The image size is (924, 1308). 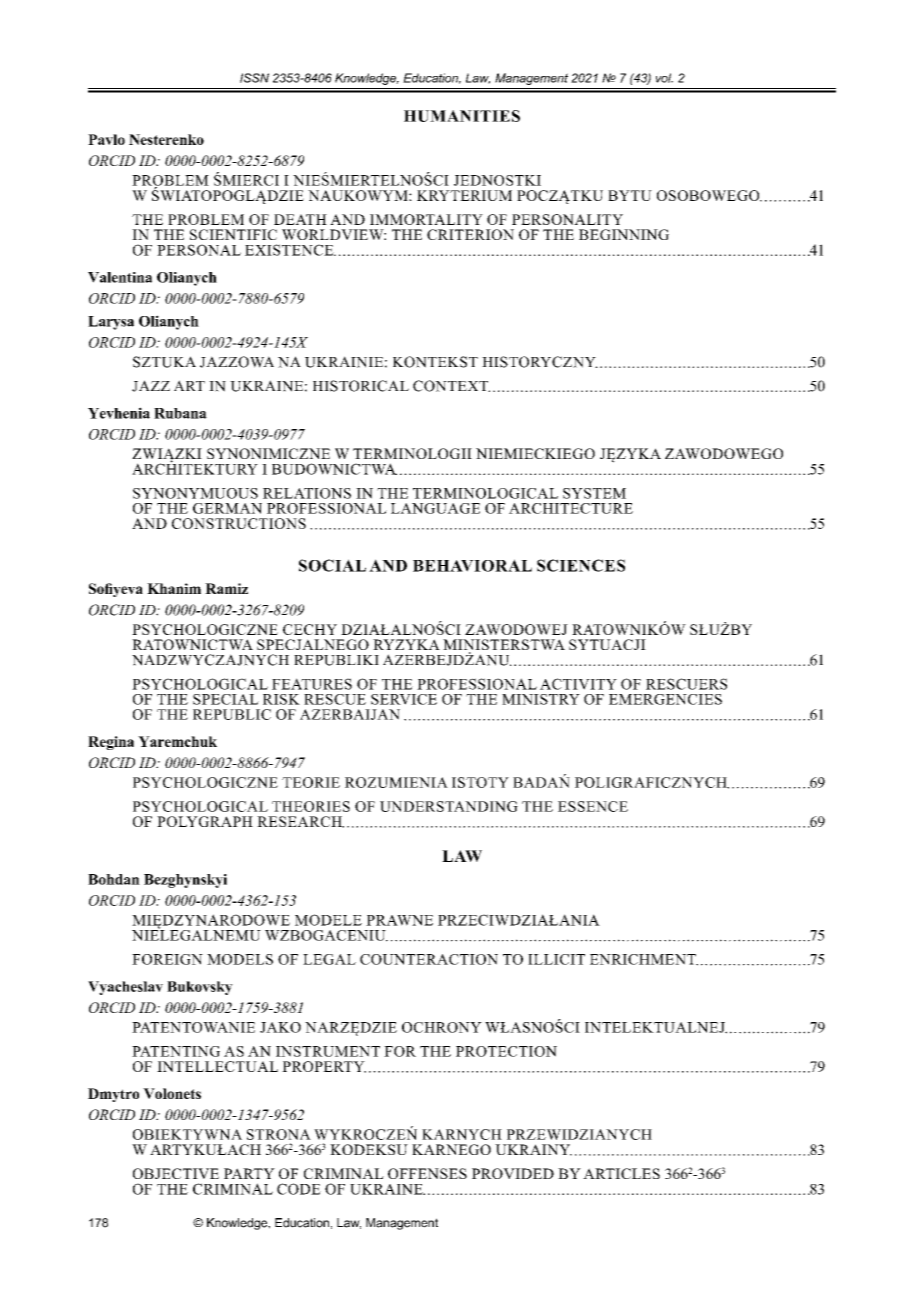 What do you see at coordinates (593, 806) in the document?
I see `ESSENCE` at bounding box center [593, 806].
